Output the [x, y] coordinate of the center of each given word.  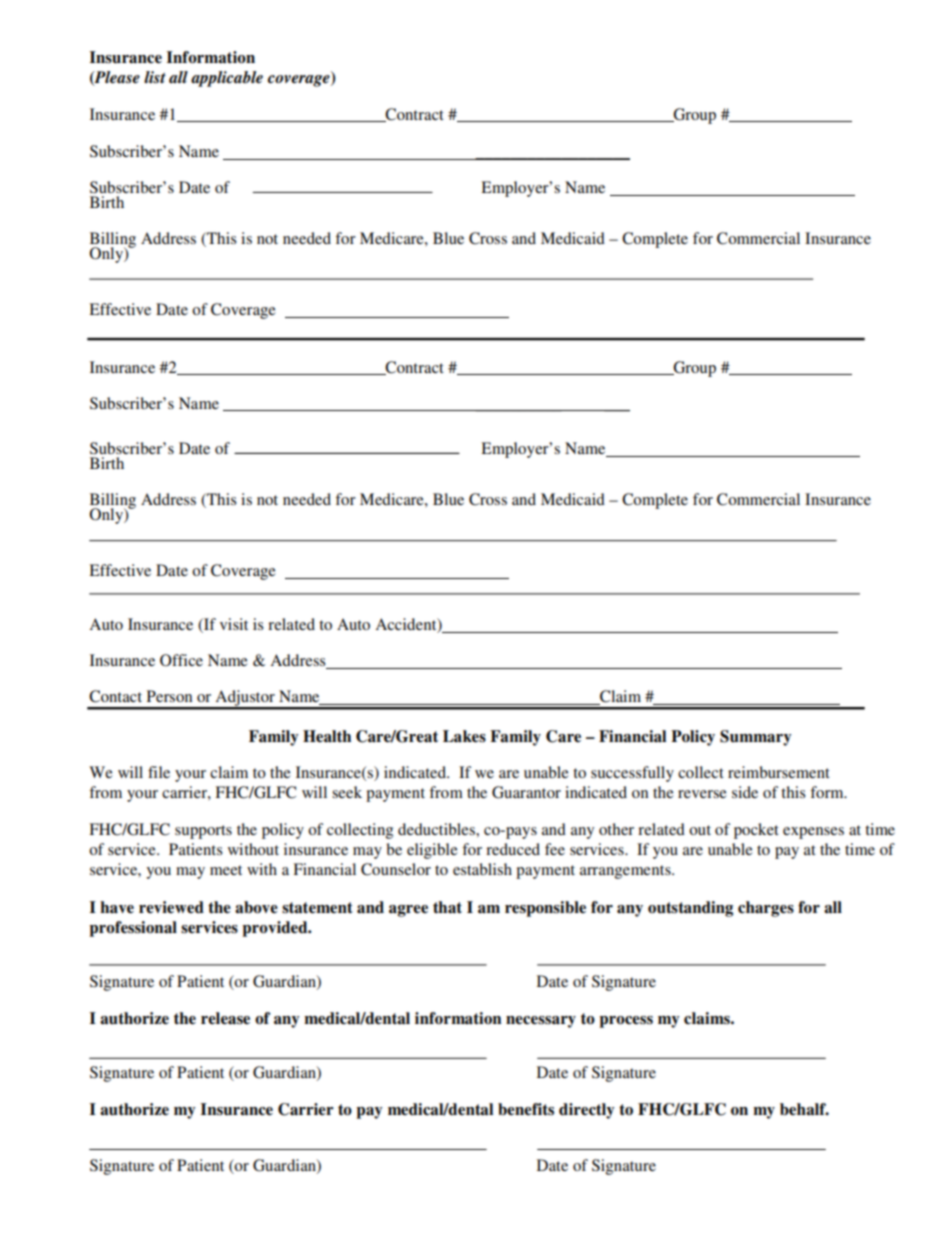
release [225, 1018]
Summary [756, 738]
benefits [526, 1109]
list [155, 77]
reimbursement [779, 772]
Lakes [464, 736]
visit [234, 624]
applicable [227, 79]
